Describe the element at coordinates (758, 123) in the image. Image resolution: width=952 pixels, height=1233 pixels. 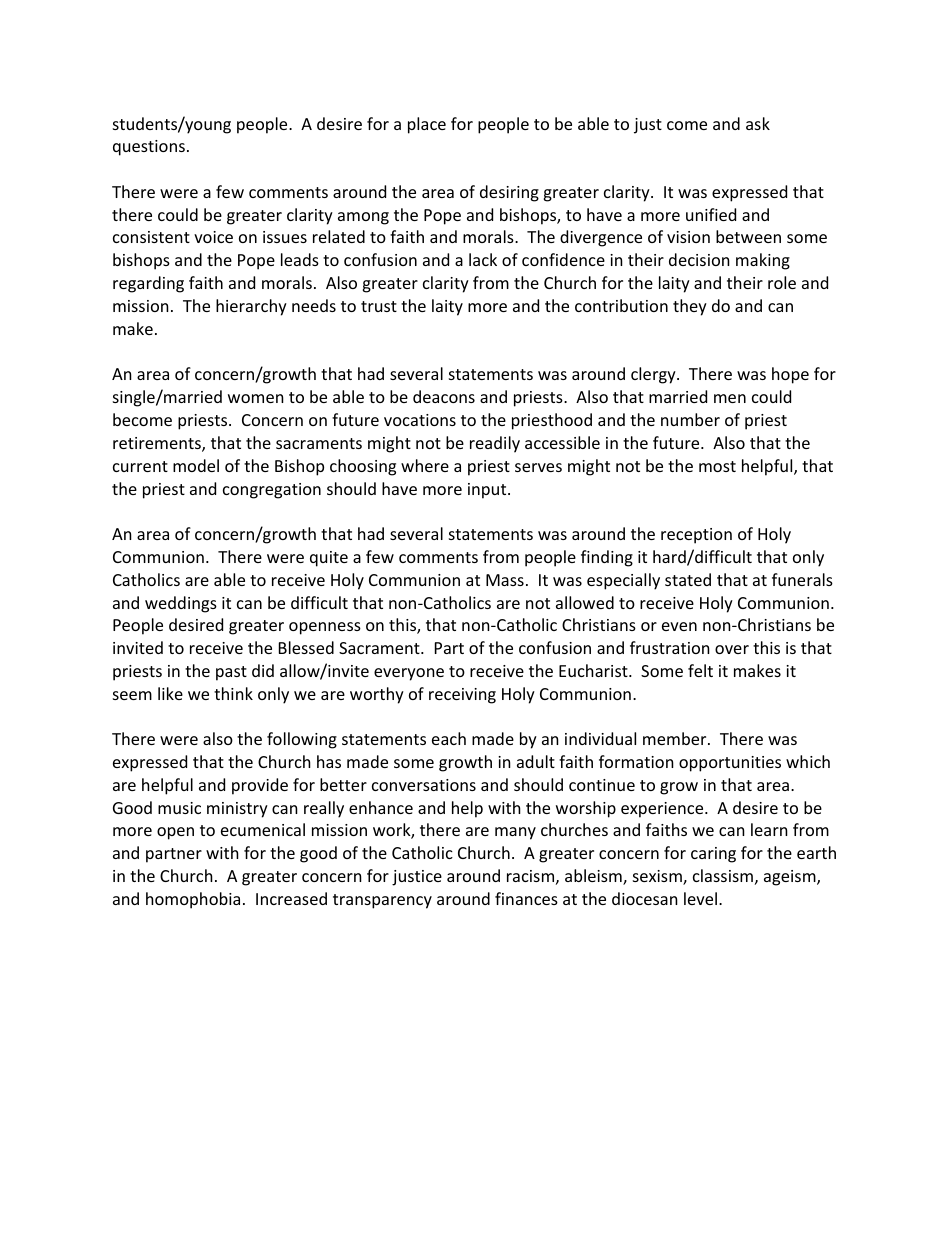
I see `ask` at that location.
